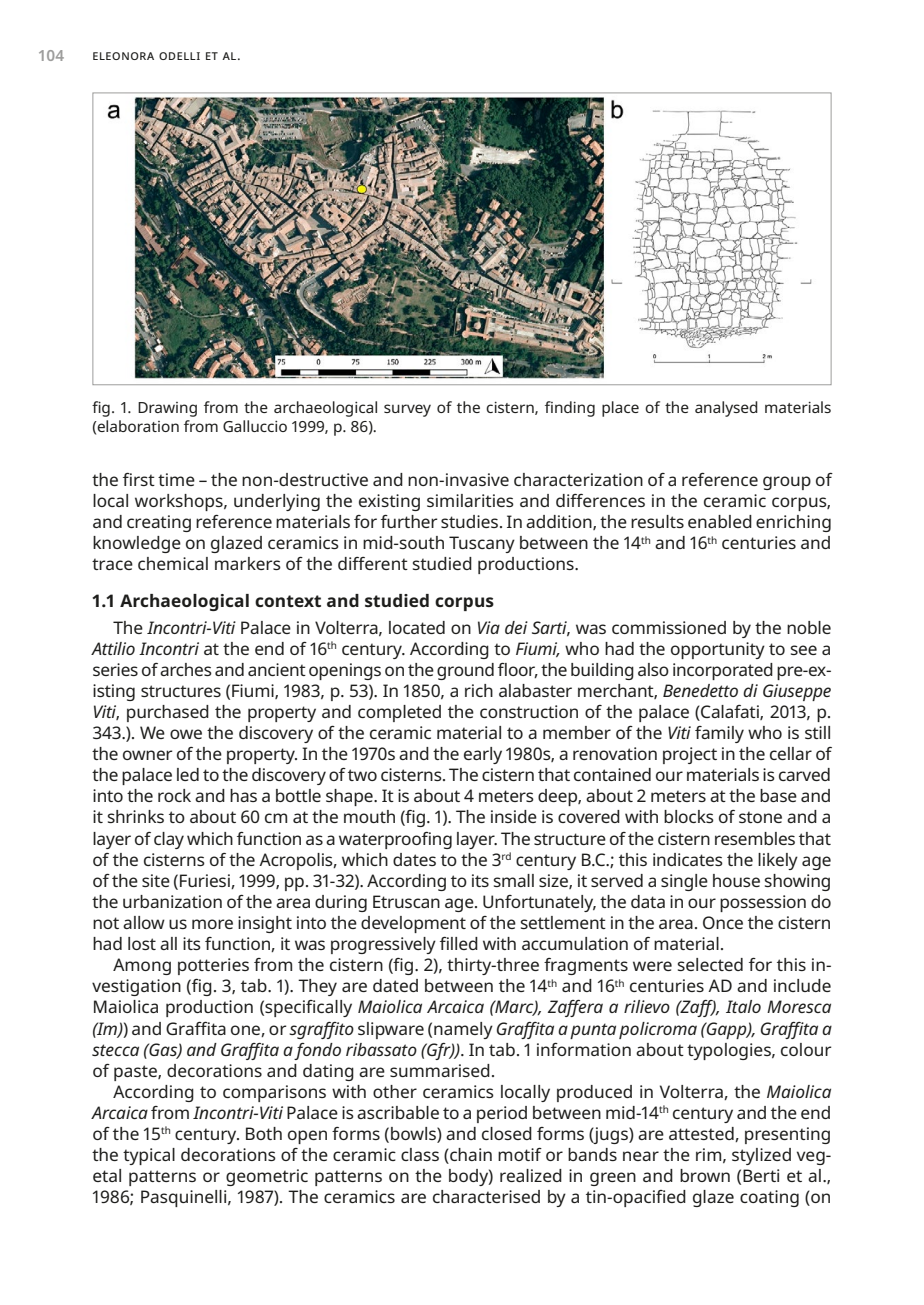  I want to click on chain, so click(470, 1156).
